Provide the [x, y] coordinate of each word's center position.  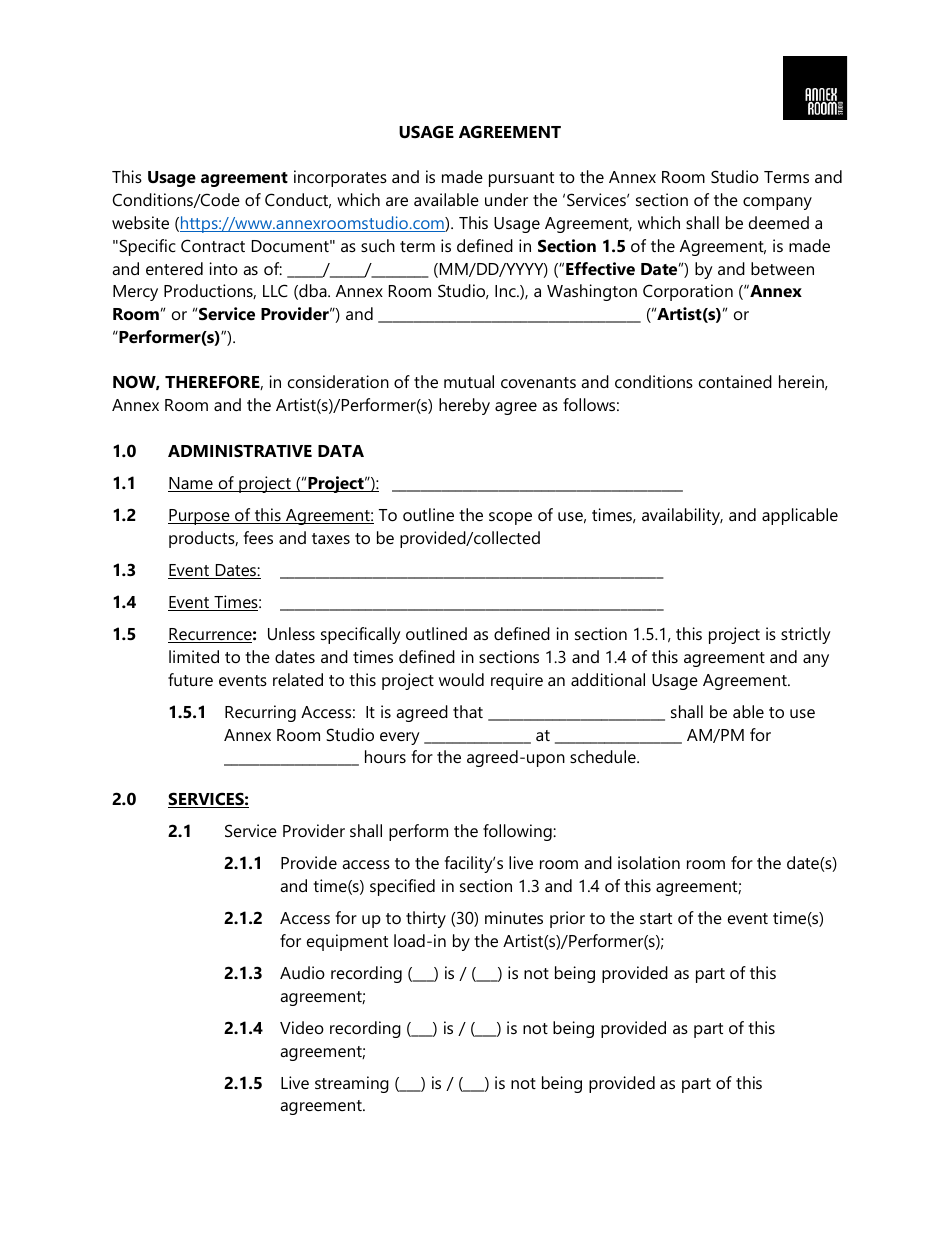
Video [302, 1027]
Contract [213, 245]
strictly [806, 635]
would [461, 679]
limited [194, 656]
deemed [779, 222]
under [506, 199]
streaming [352, 1084]
